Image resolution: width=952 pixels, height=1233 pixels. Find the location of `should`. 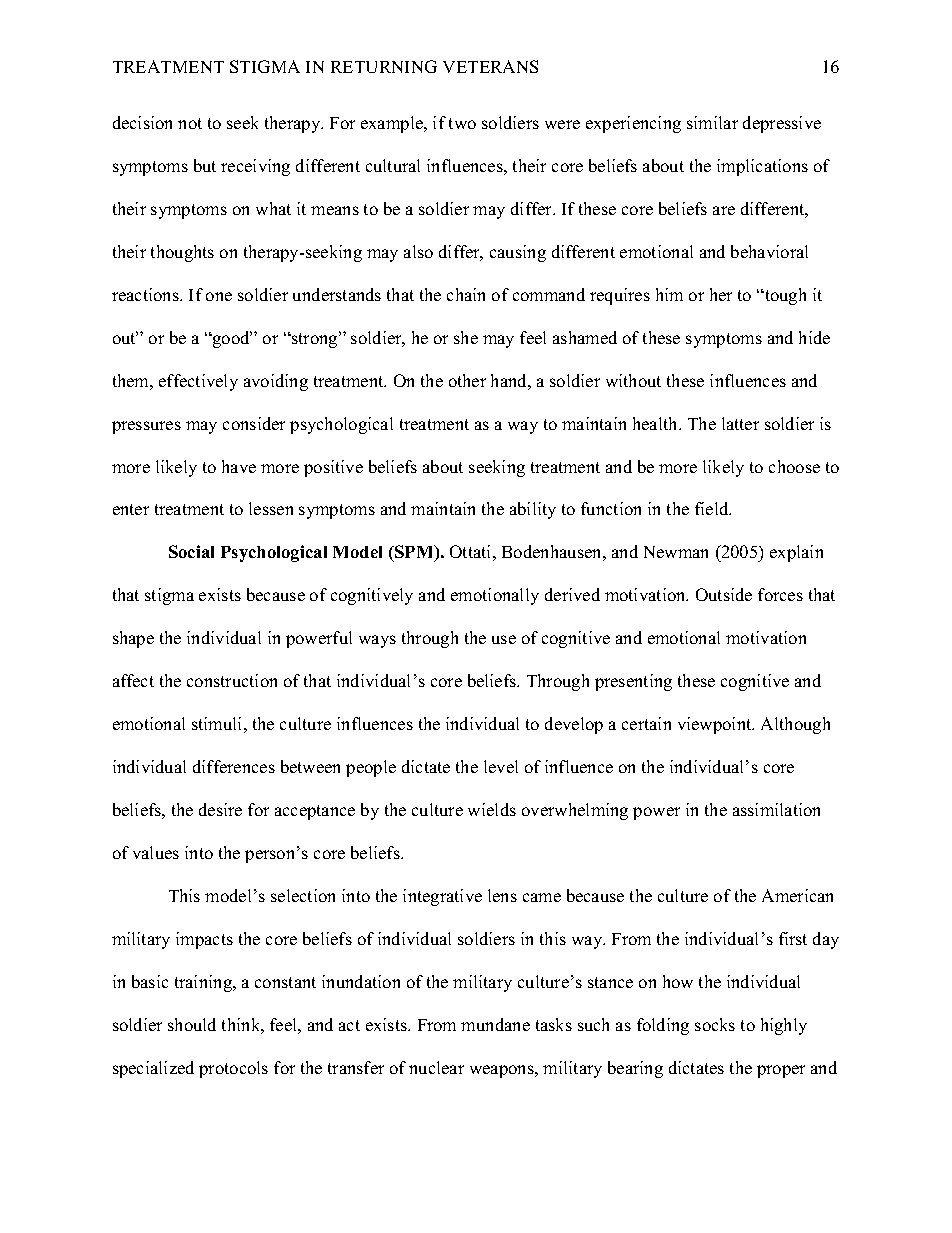

should is located at coordinates (192, 1024).
